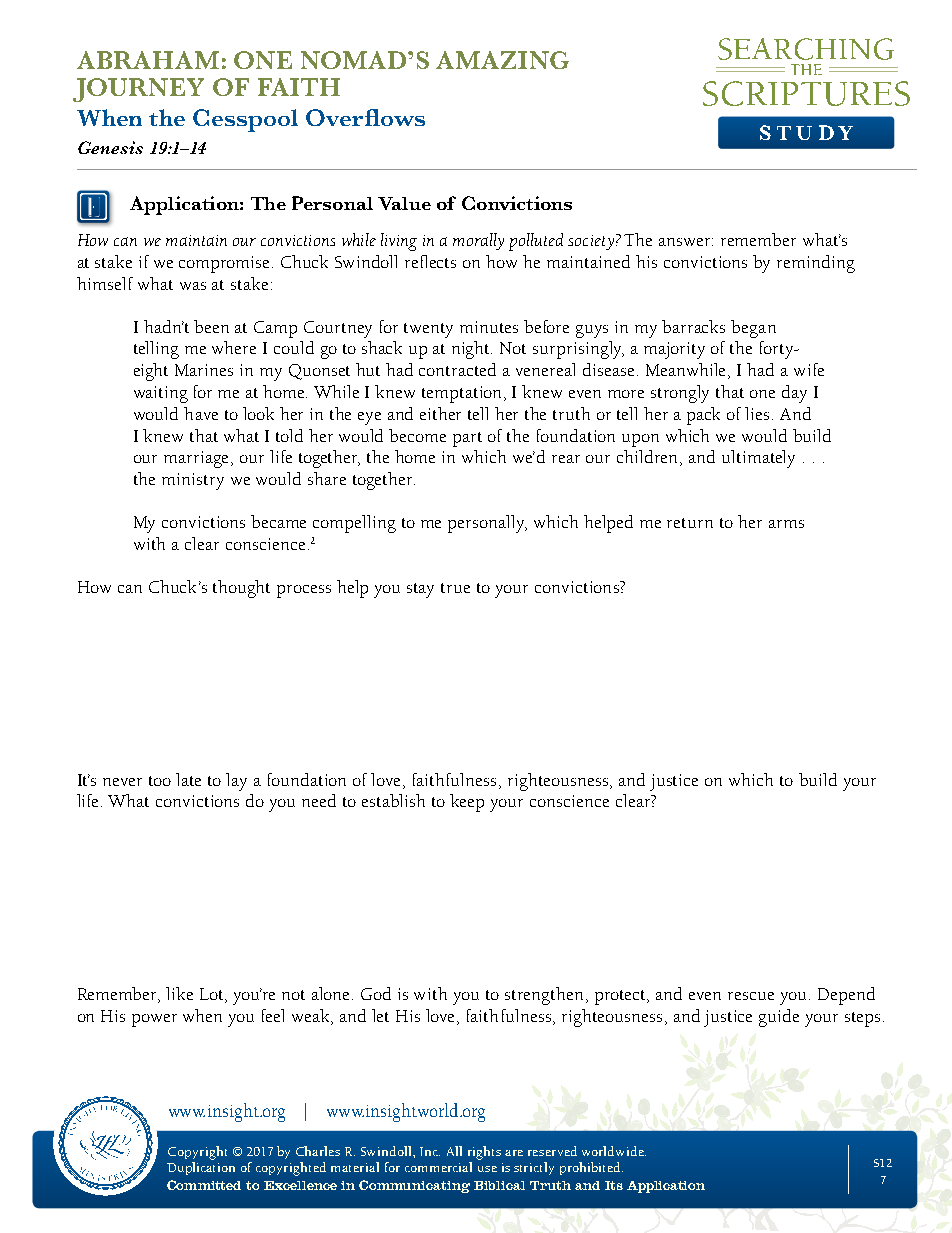 The height and width of the image is (1233, 952). I want to click on Duplication, so click(201, 1167).
